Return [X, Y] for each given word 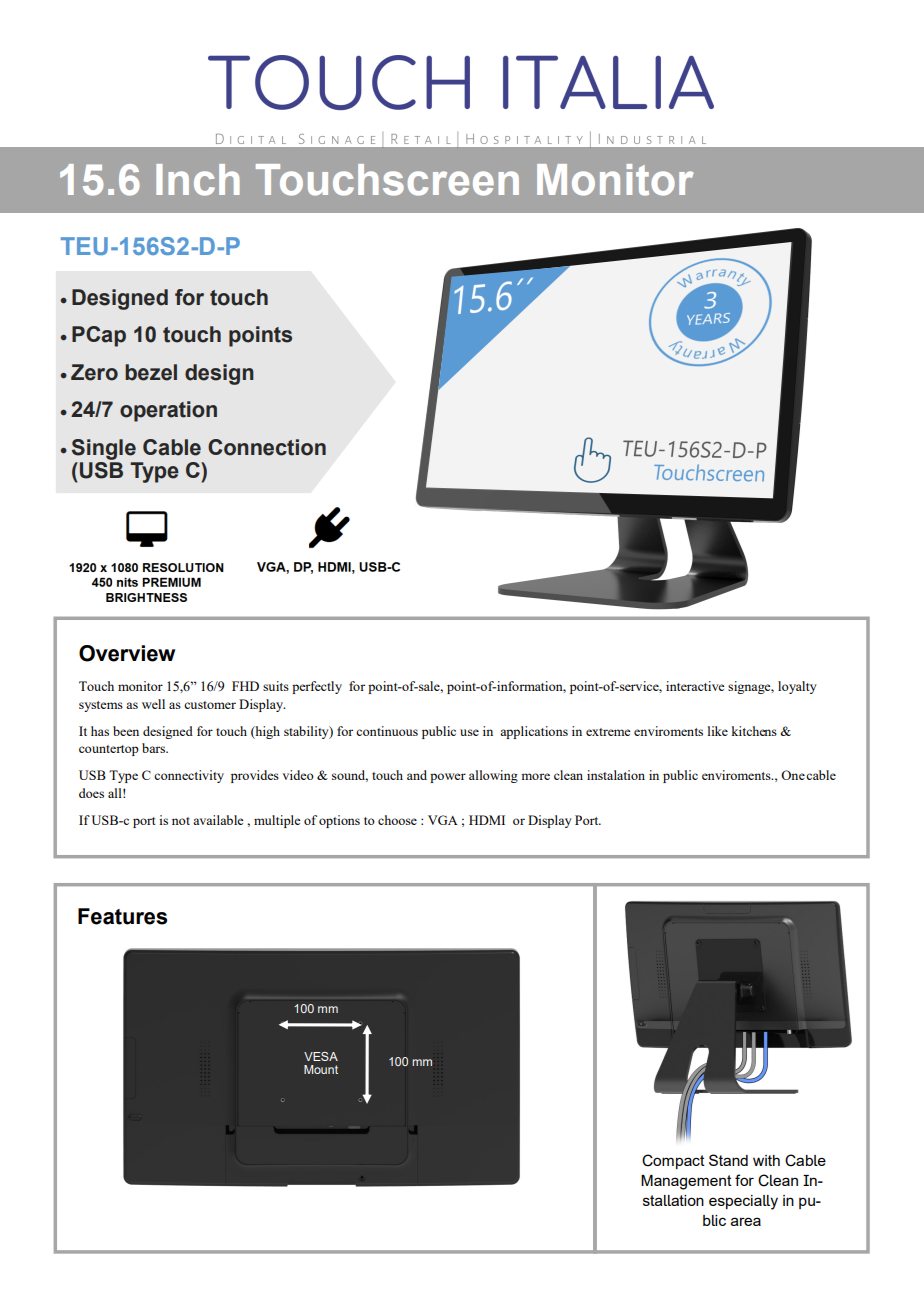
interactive [695, 686]
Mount [321, 1069]
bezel [151, 372]
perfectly [317, 687]
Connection [267, 447]
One [793, 775]
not [181, 821]
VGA [443, 820]
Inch [198, 180]
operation [168, 411]
